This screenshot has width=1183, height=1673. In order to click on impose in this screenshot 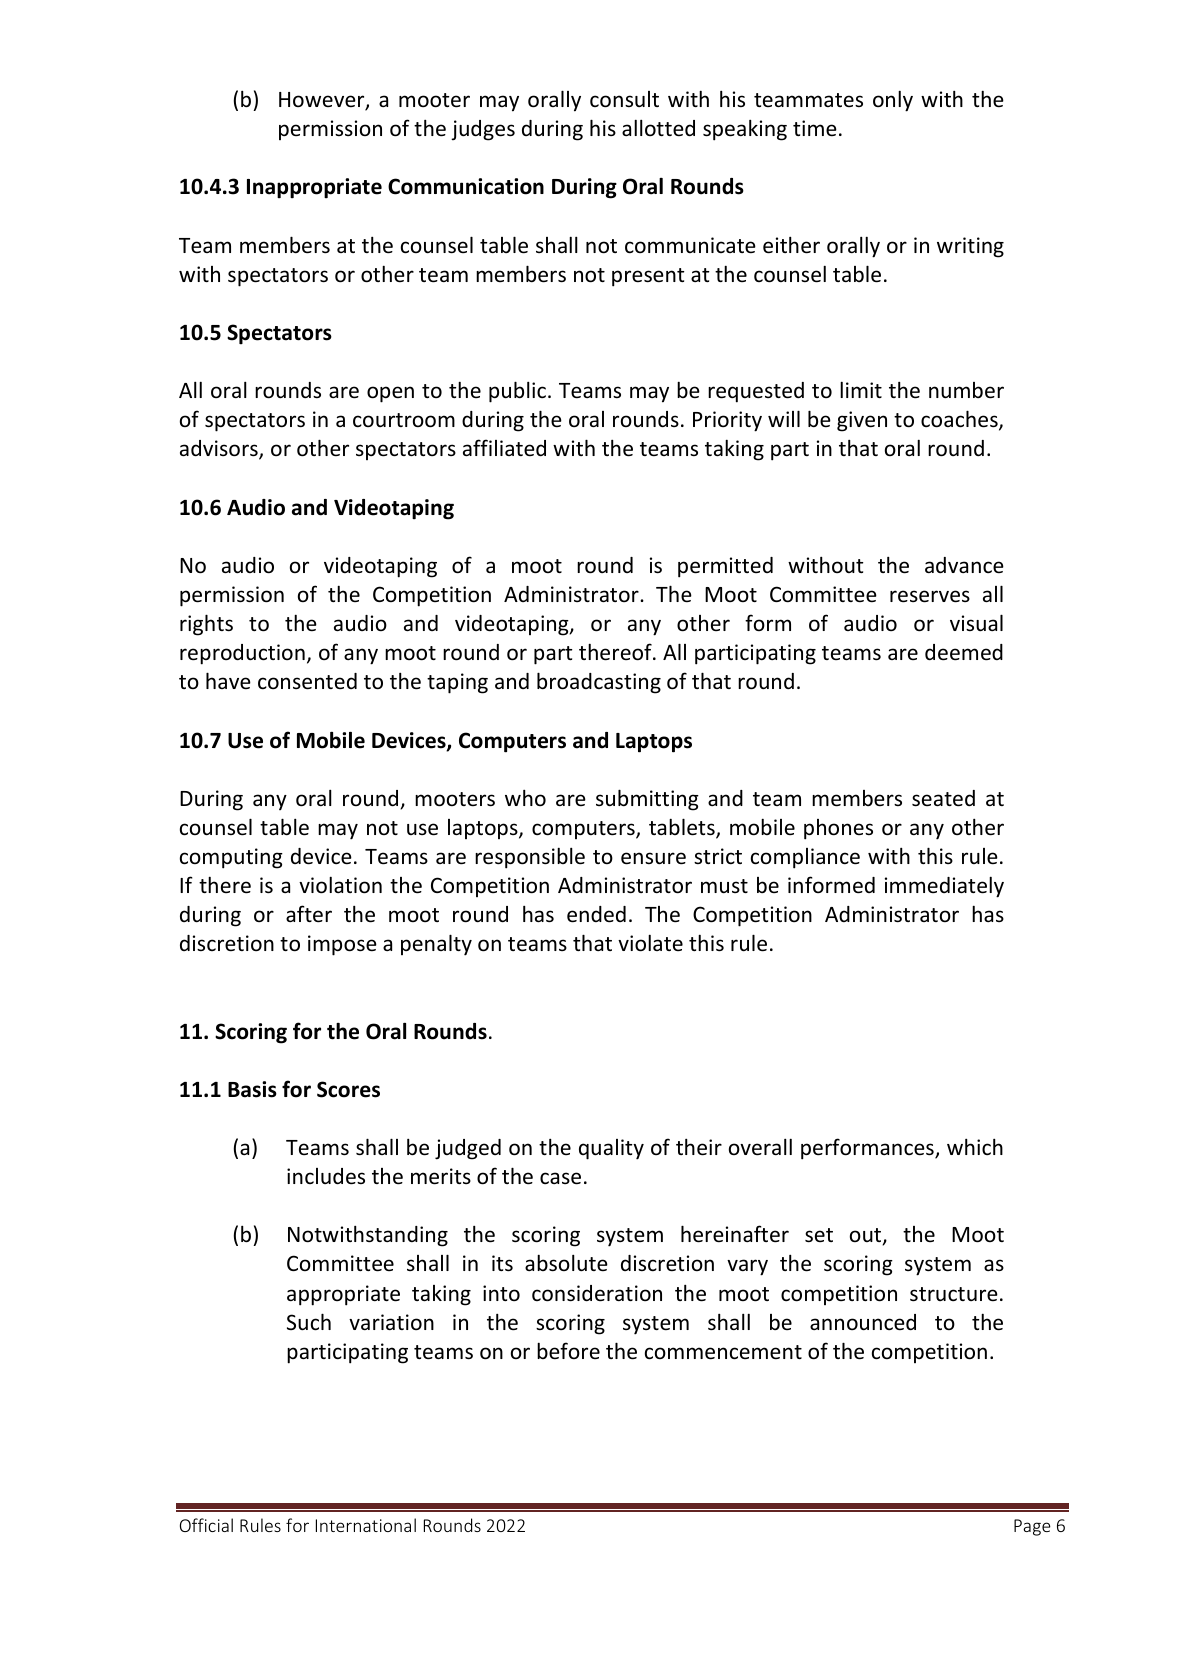, I will do `click(342, 945)`.
